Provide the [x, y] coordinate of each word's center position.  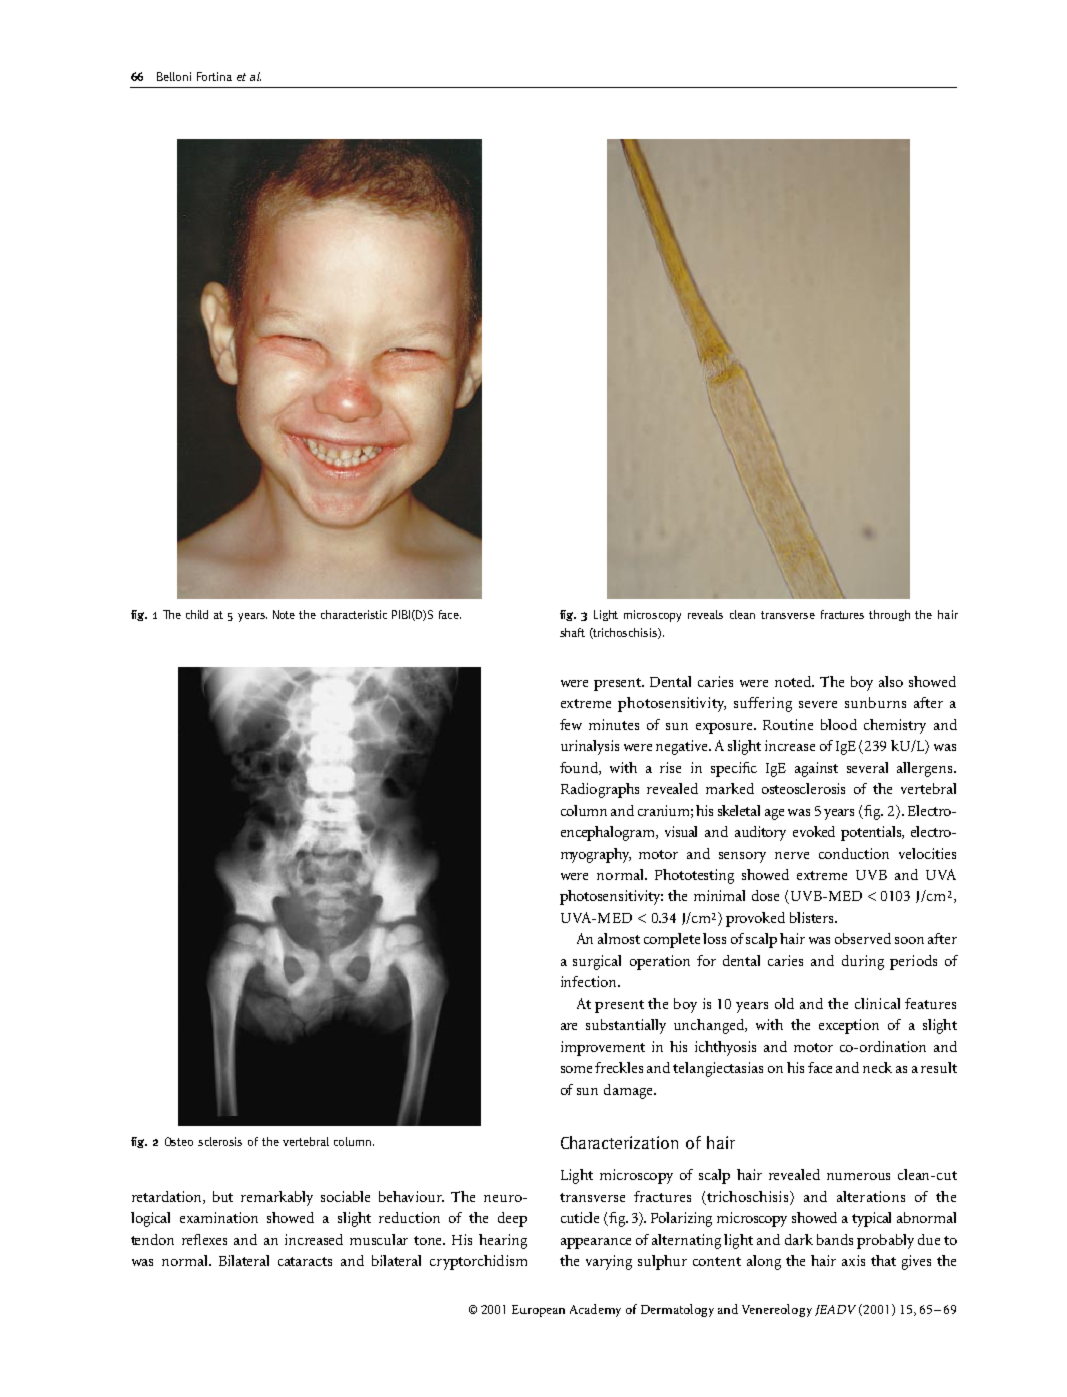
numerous [858, 1176]
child [197, 614]
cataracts [305, 1261]
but [223, 1196]
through [889, 615]
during [863, 962]
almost [619, 938]
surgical [597, 962]
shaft [572, 632]
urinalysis [590, 747]
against [816, 769]
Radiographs [600, 790]
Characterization [619, 1142]
